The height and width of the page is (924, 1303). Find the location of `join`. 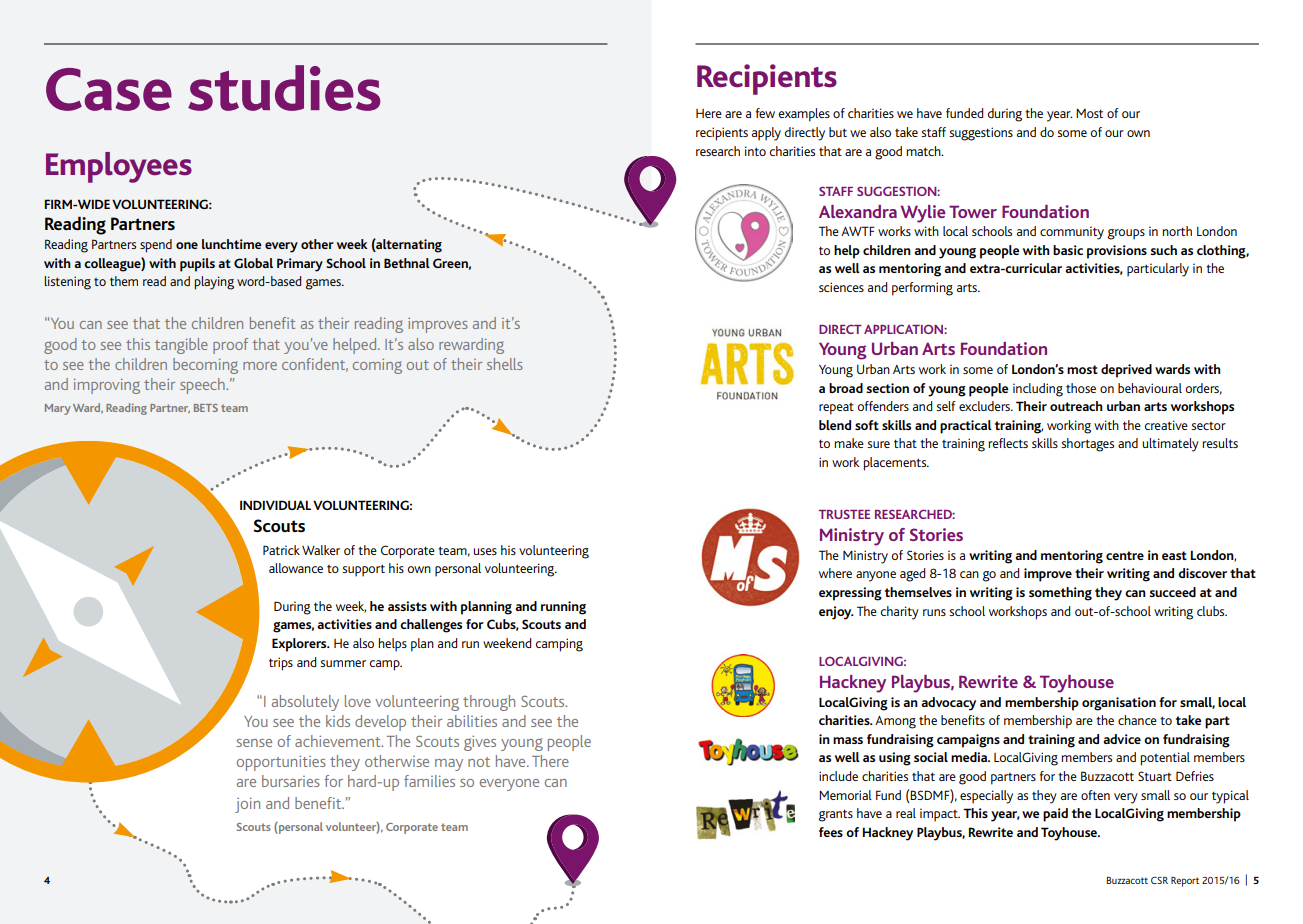

join is located at coordinates (247, 805).
